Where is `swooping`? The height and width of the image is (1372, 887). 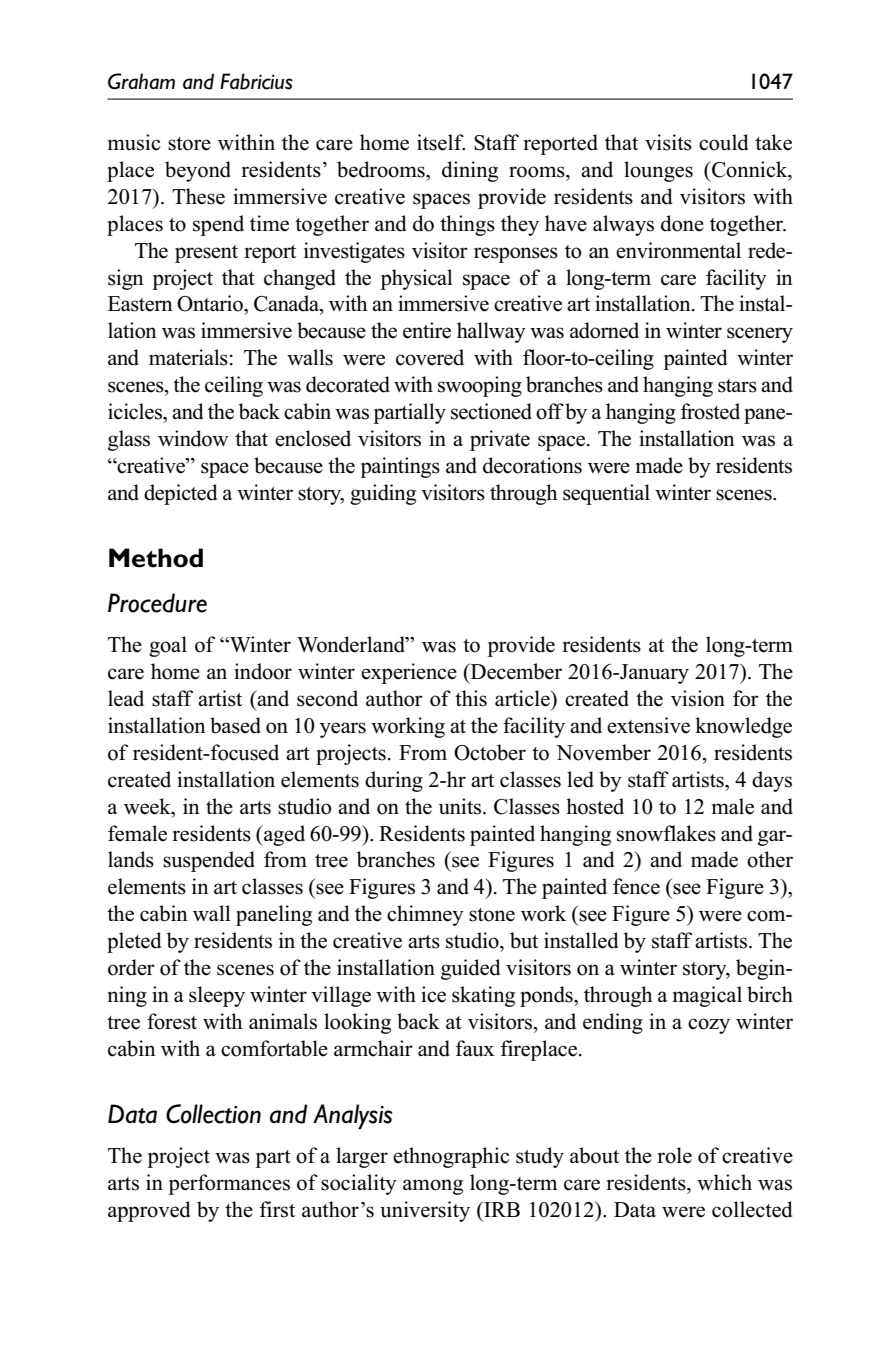 swooping is located at coordinates (480, 386).
